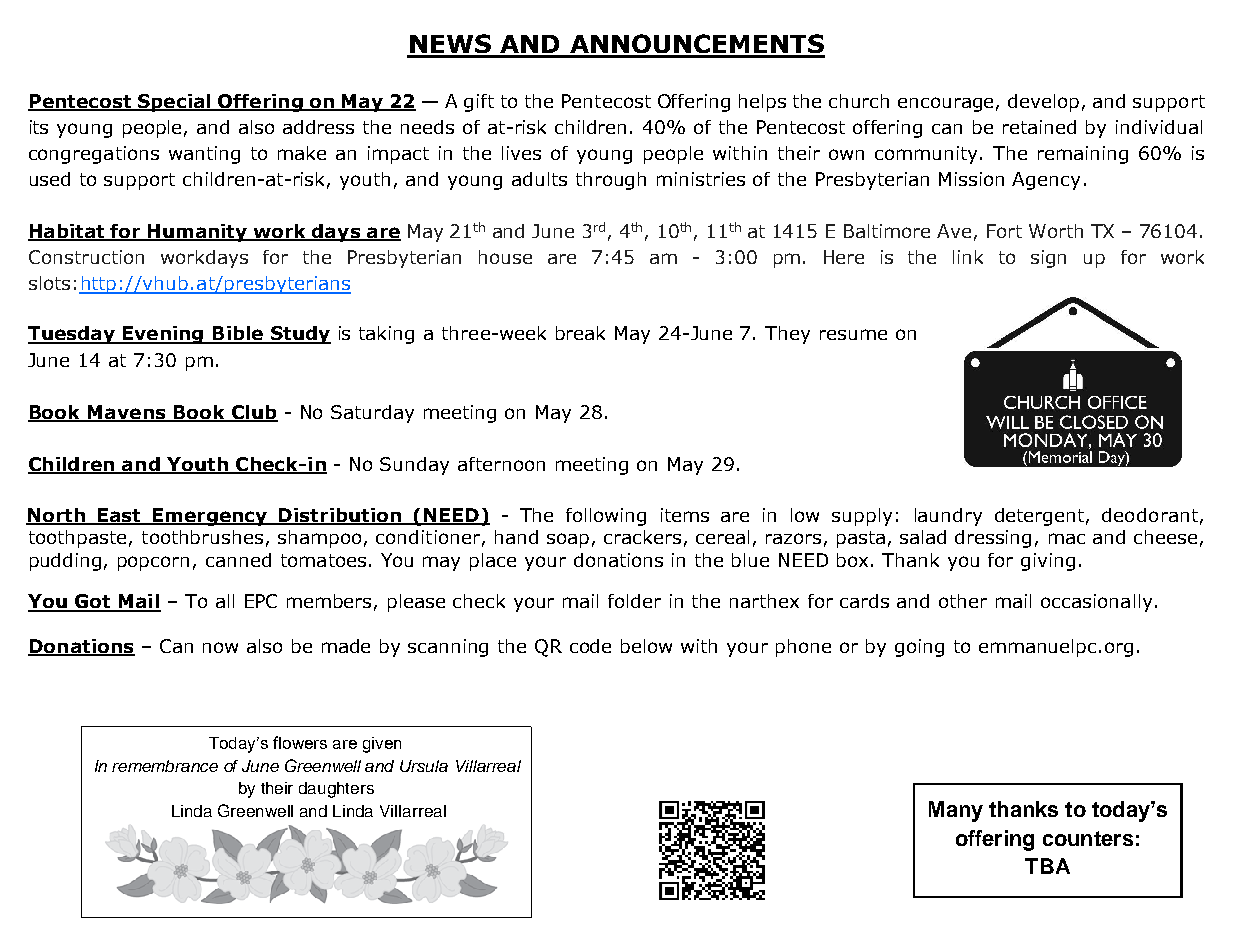 Image resolution: width=1233 pixels, height=952 pixels. I want to click on lives, so click(521, 153).
